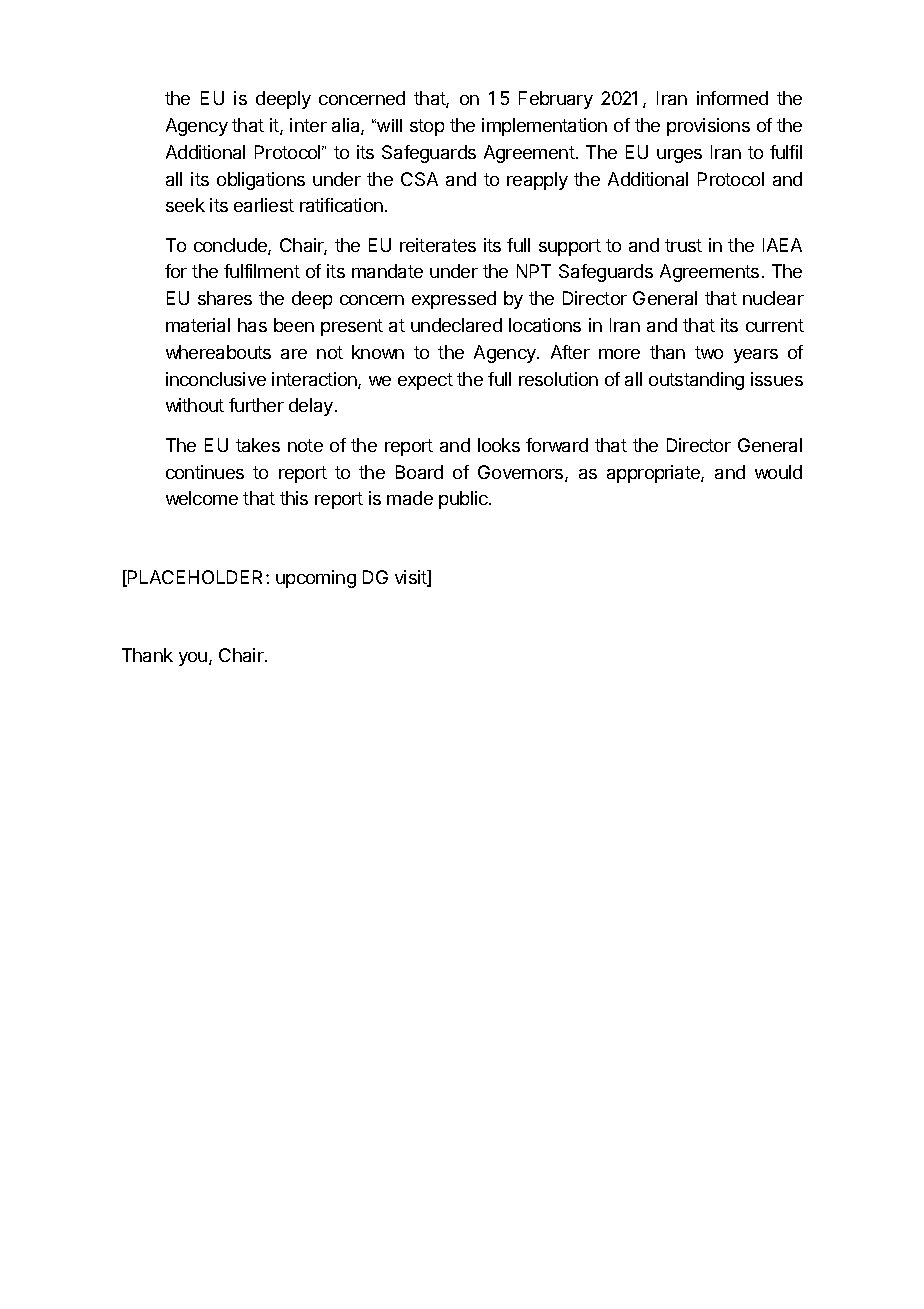  I want to click on upcoming, so click(316, 579).
